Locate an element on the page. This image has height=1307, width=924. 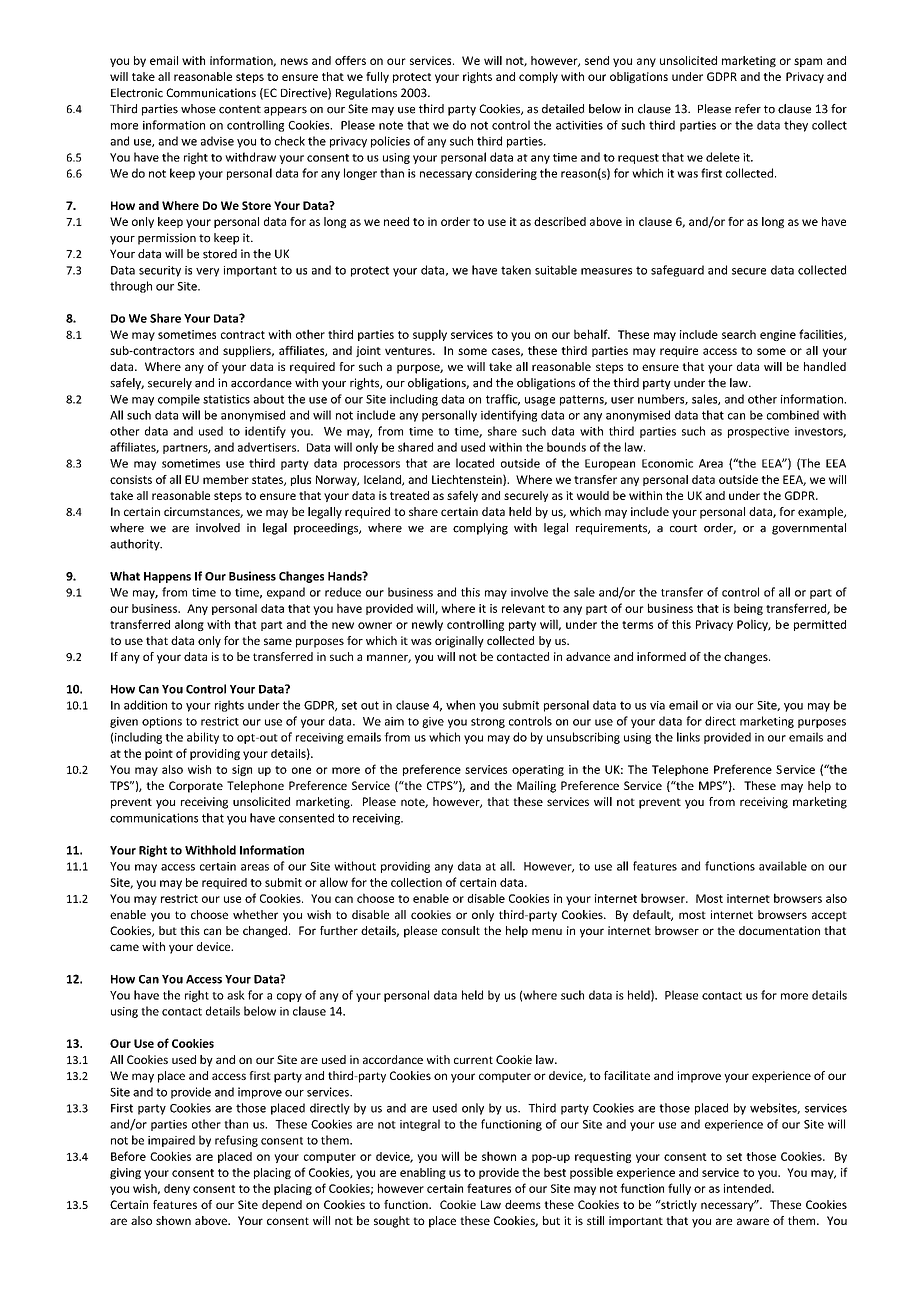
whose is located at coordinates (198, 109).
